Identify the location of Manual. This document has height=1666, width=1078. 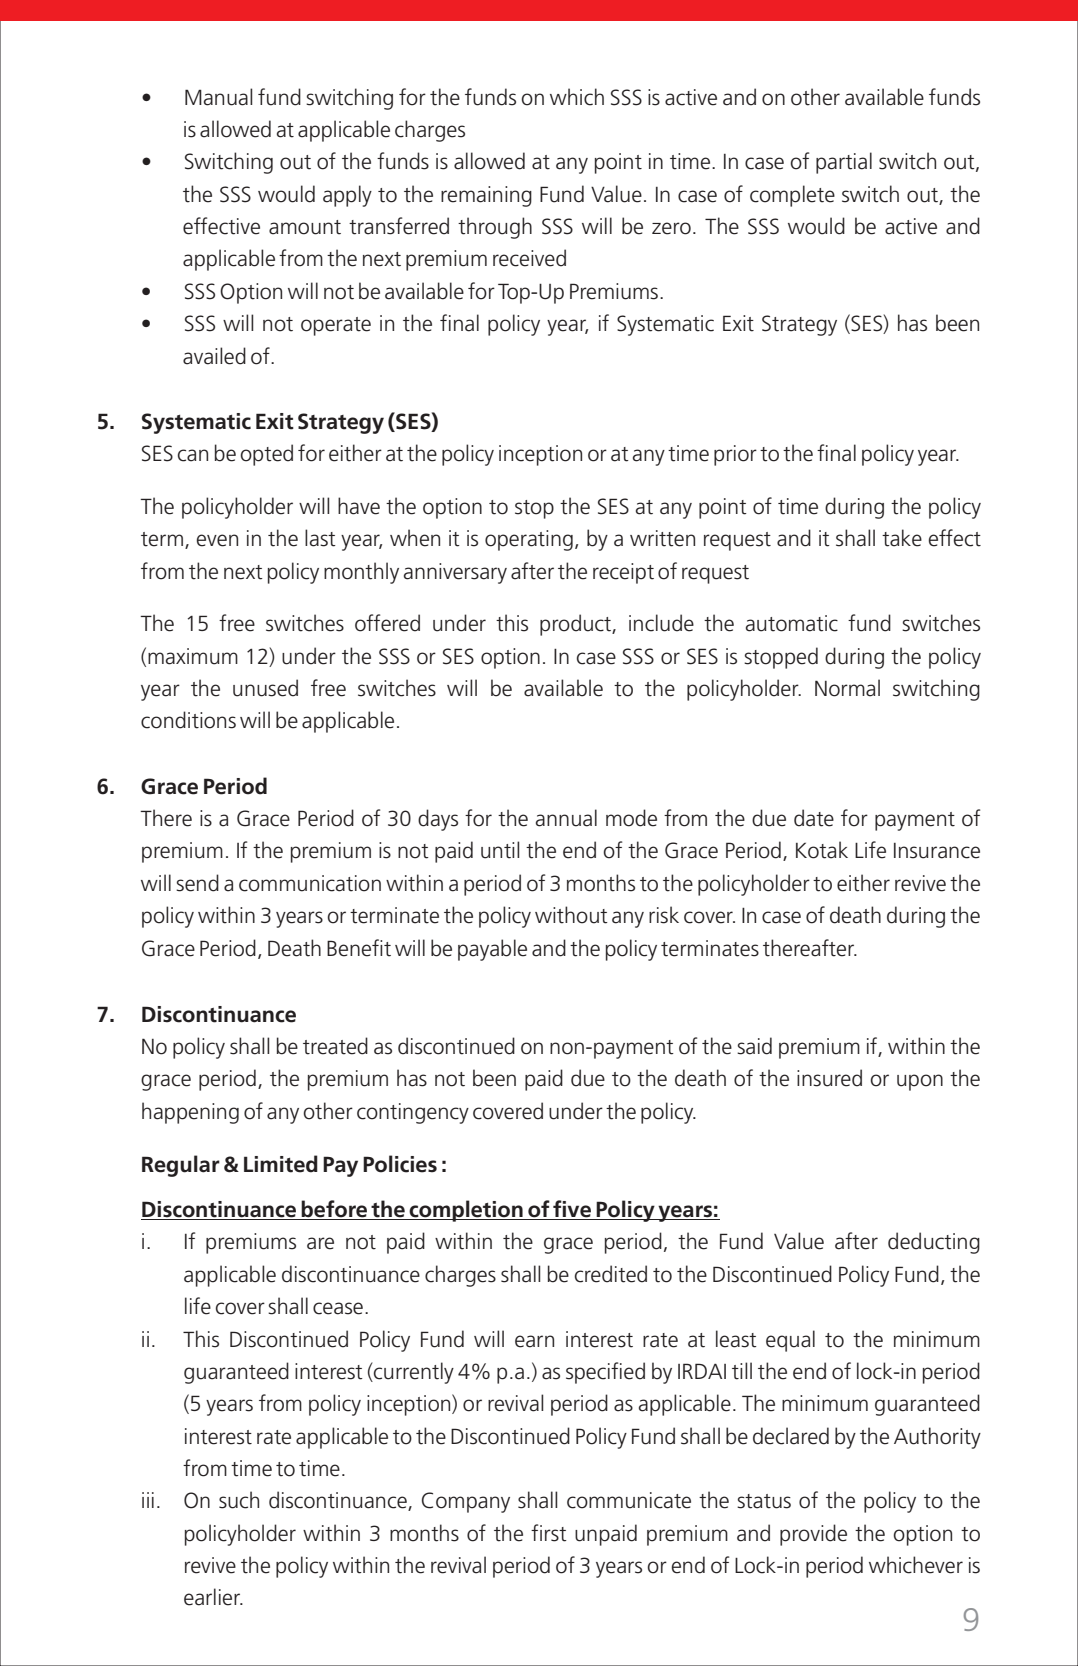
(218, 97).
